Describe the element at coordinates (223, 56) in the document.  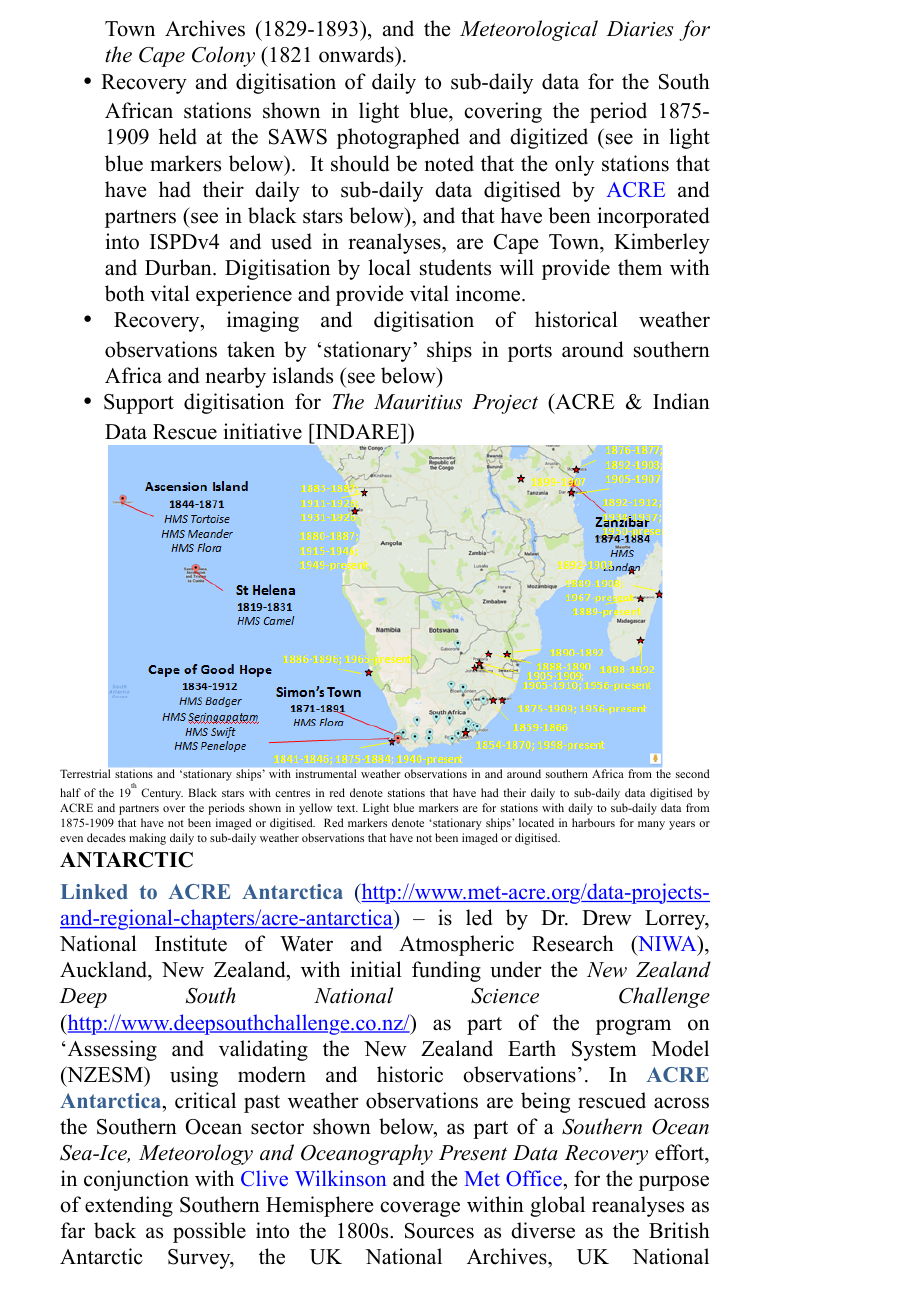
I see `Colony` at that location.
